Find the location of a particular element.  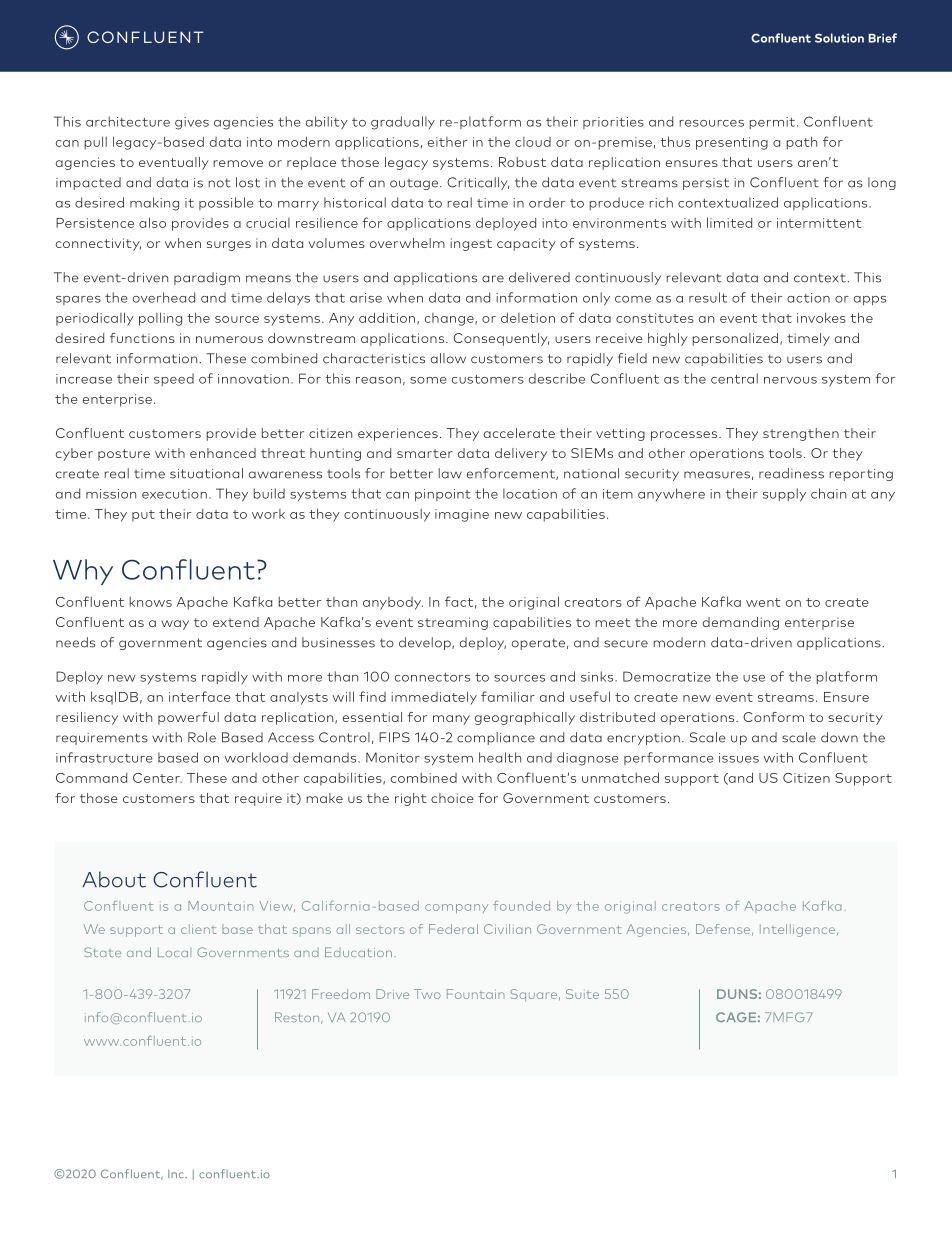

nervous is located at coordinates (790, 380).
